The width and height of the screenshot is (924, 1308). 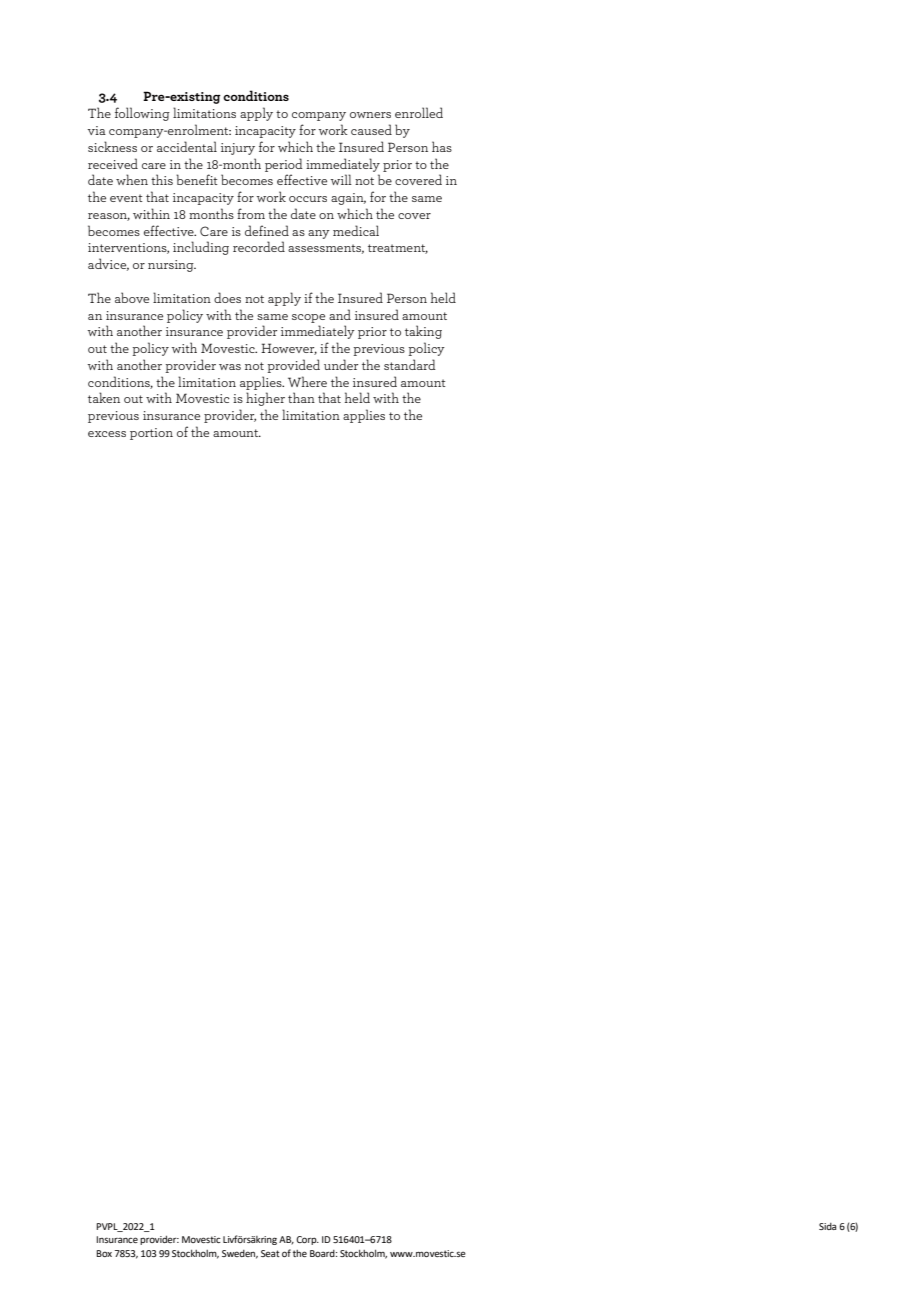 I want to click on standard, so click(x=410, y=364).
